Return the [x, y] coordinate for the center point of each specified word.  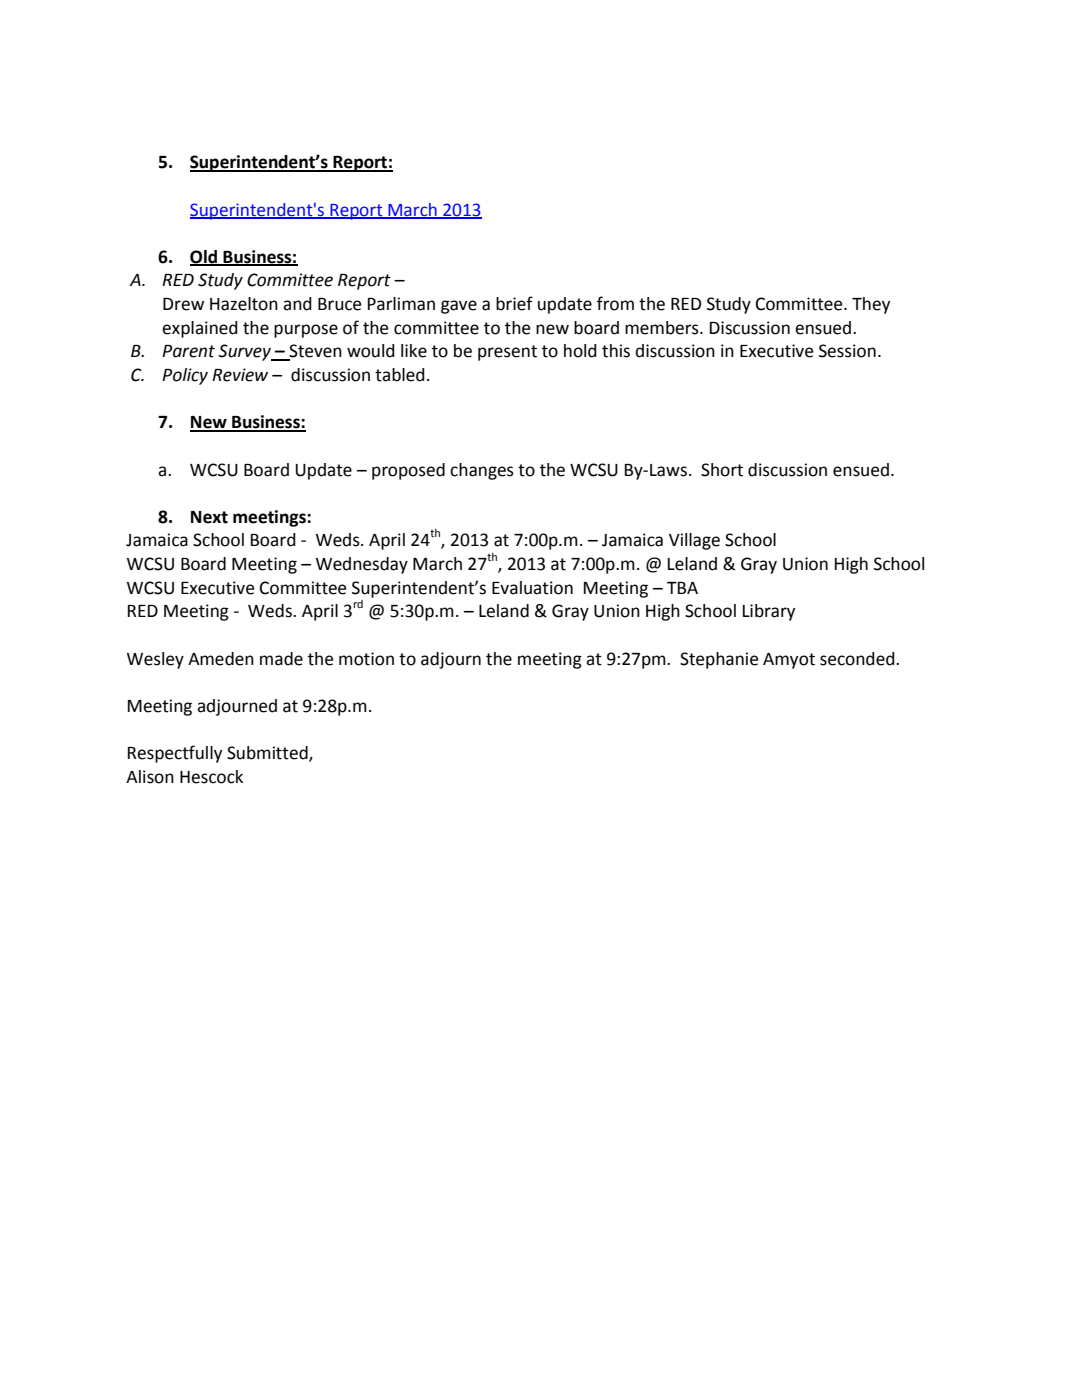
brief [514, 303]
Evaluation [532, 588]
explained [200, 329]
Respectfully [175, 754]
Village [694, 541]
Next [209, 517]
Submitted [268, 753]
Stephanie [719, 660]
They [871, 305]
